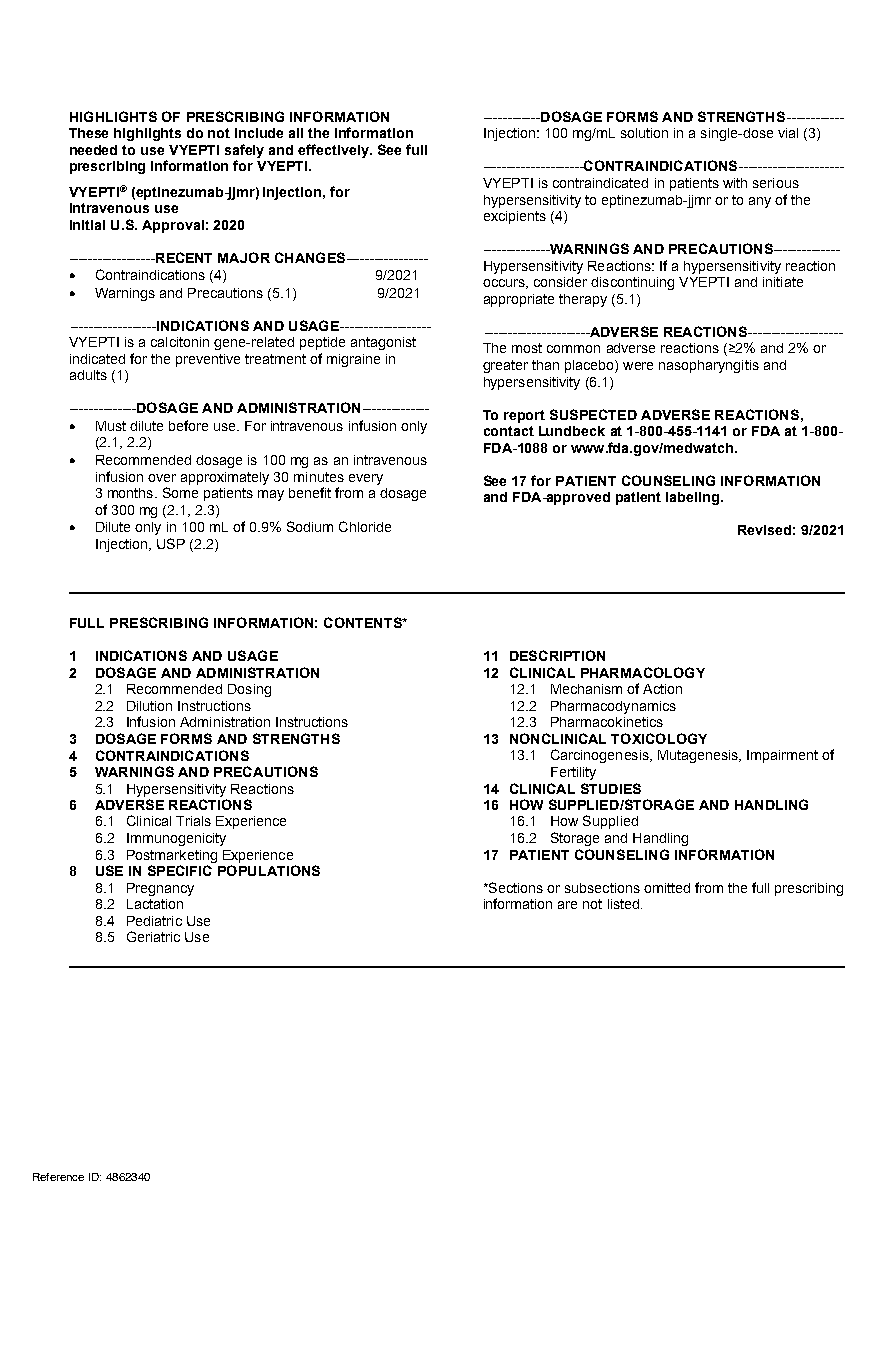 This document has width=896, height=1345. Describe the element at coordinates (509, 431) in the document. I see `contact` at that location.
